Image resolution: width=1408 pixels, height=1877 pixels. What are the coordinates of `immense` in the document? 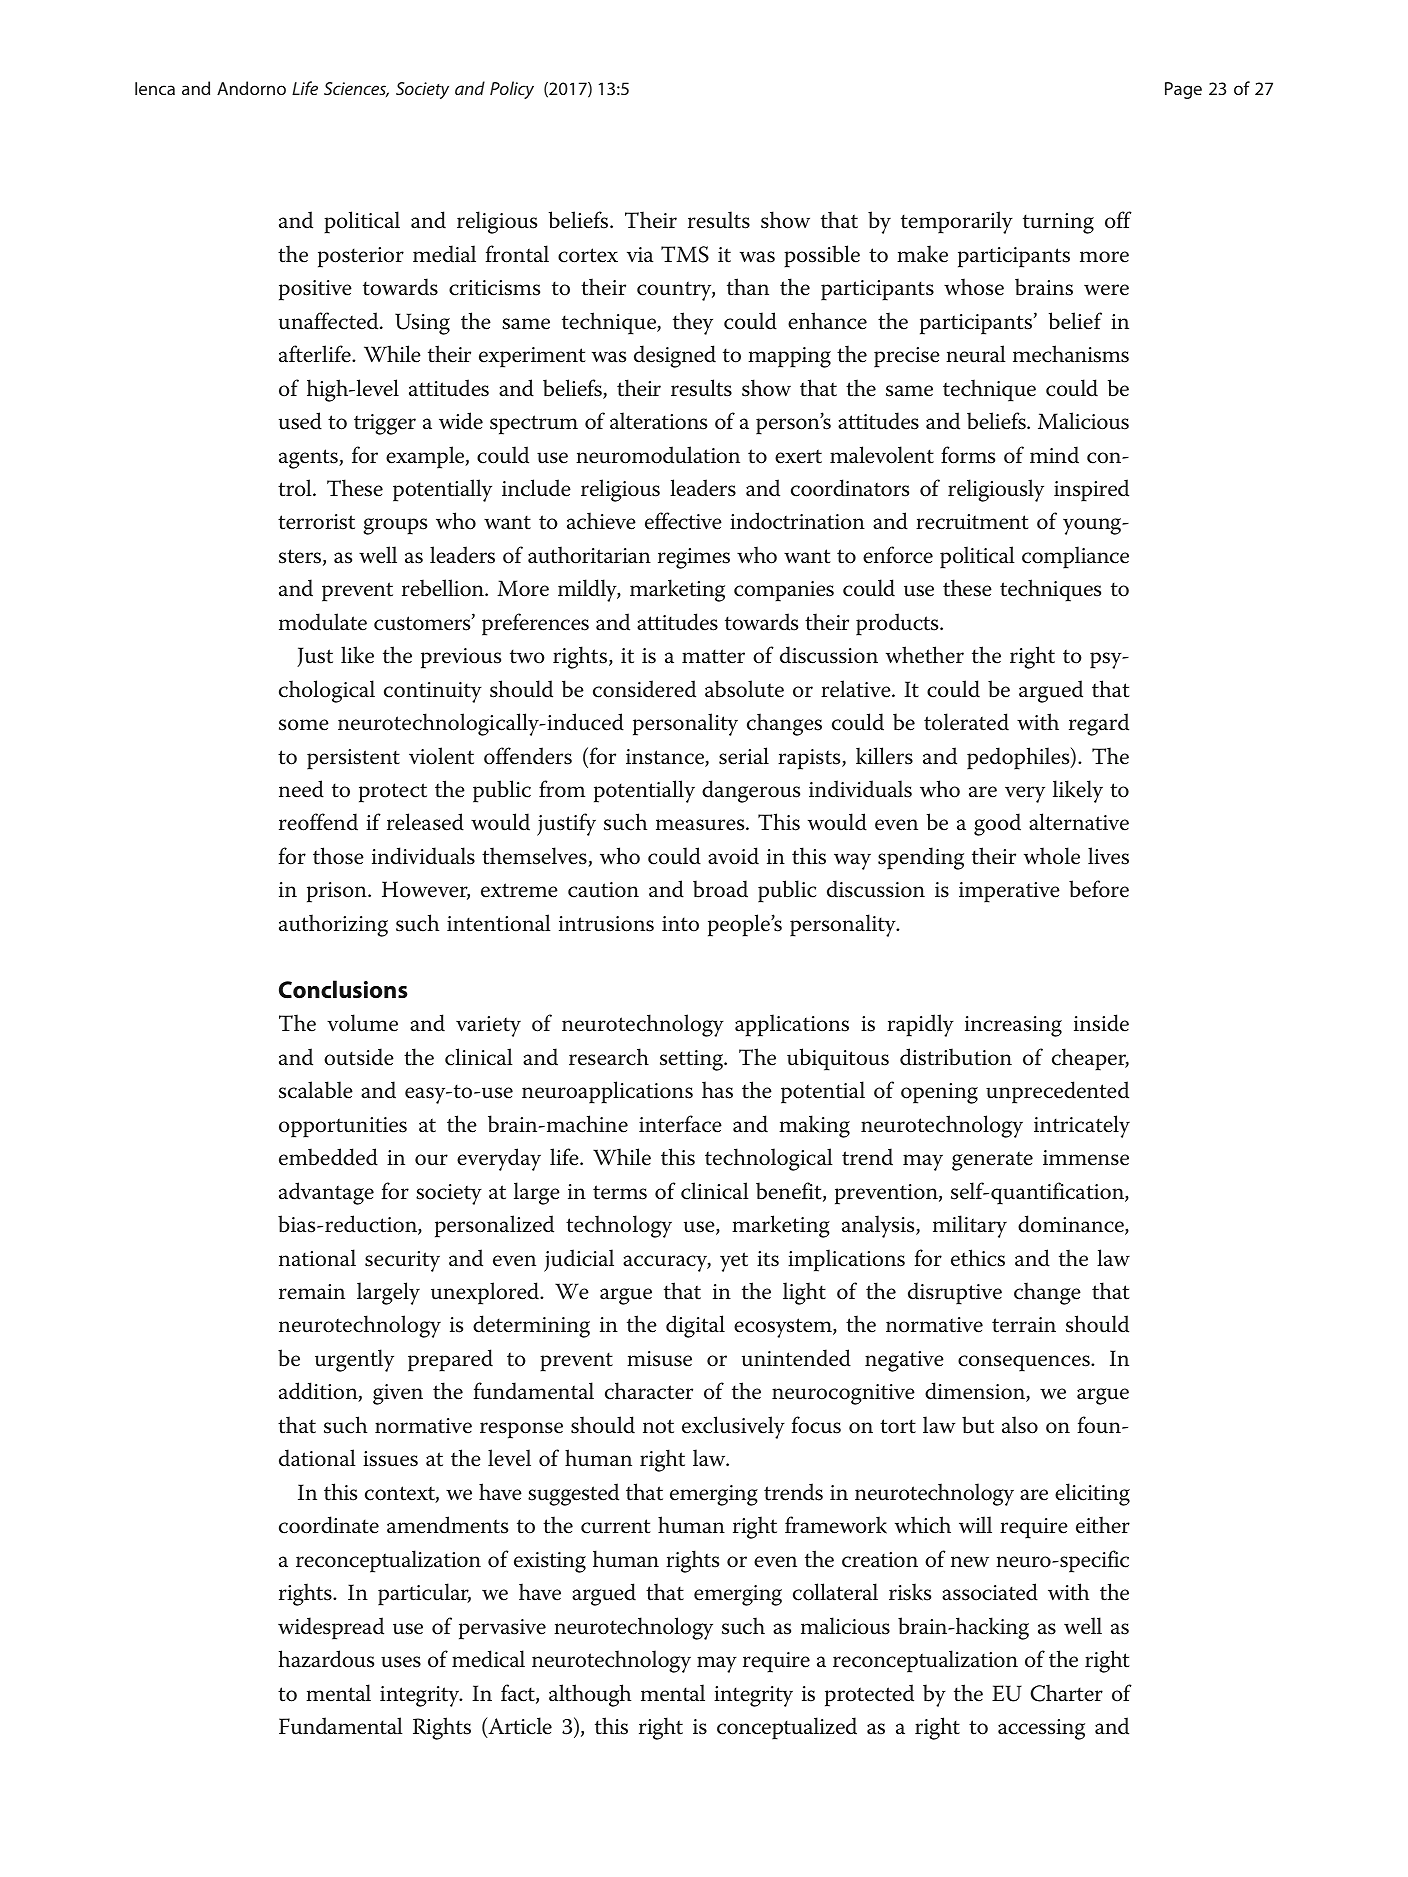 It's located at (1086, 1158).
